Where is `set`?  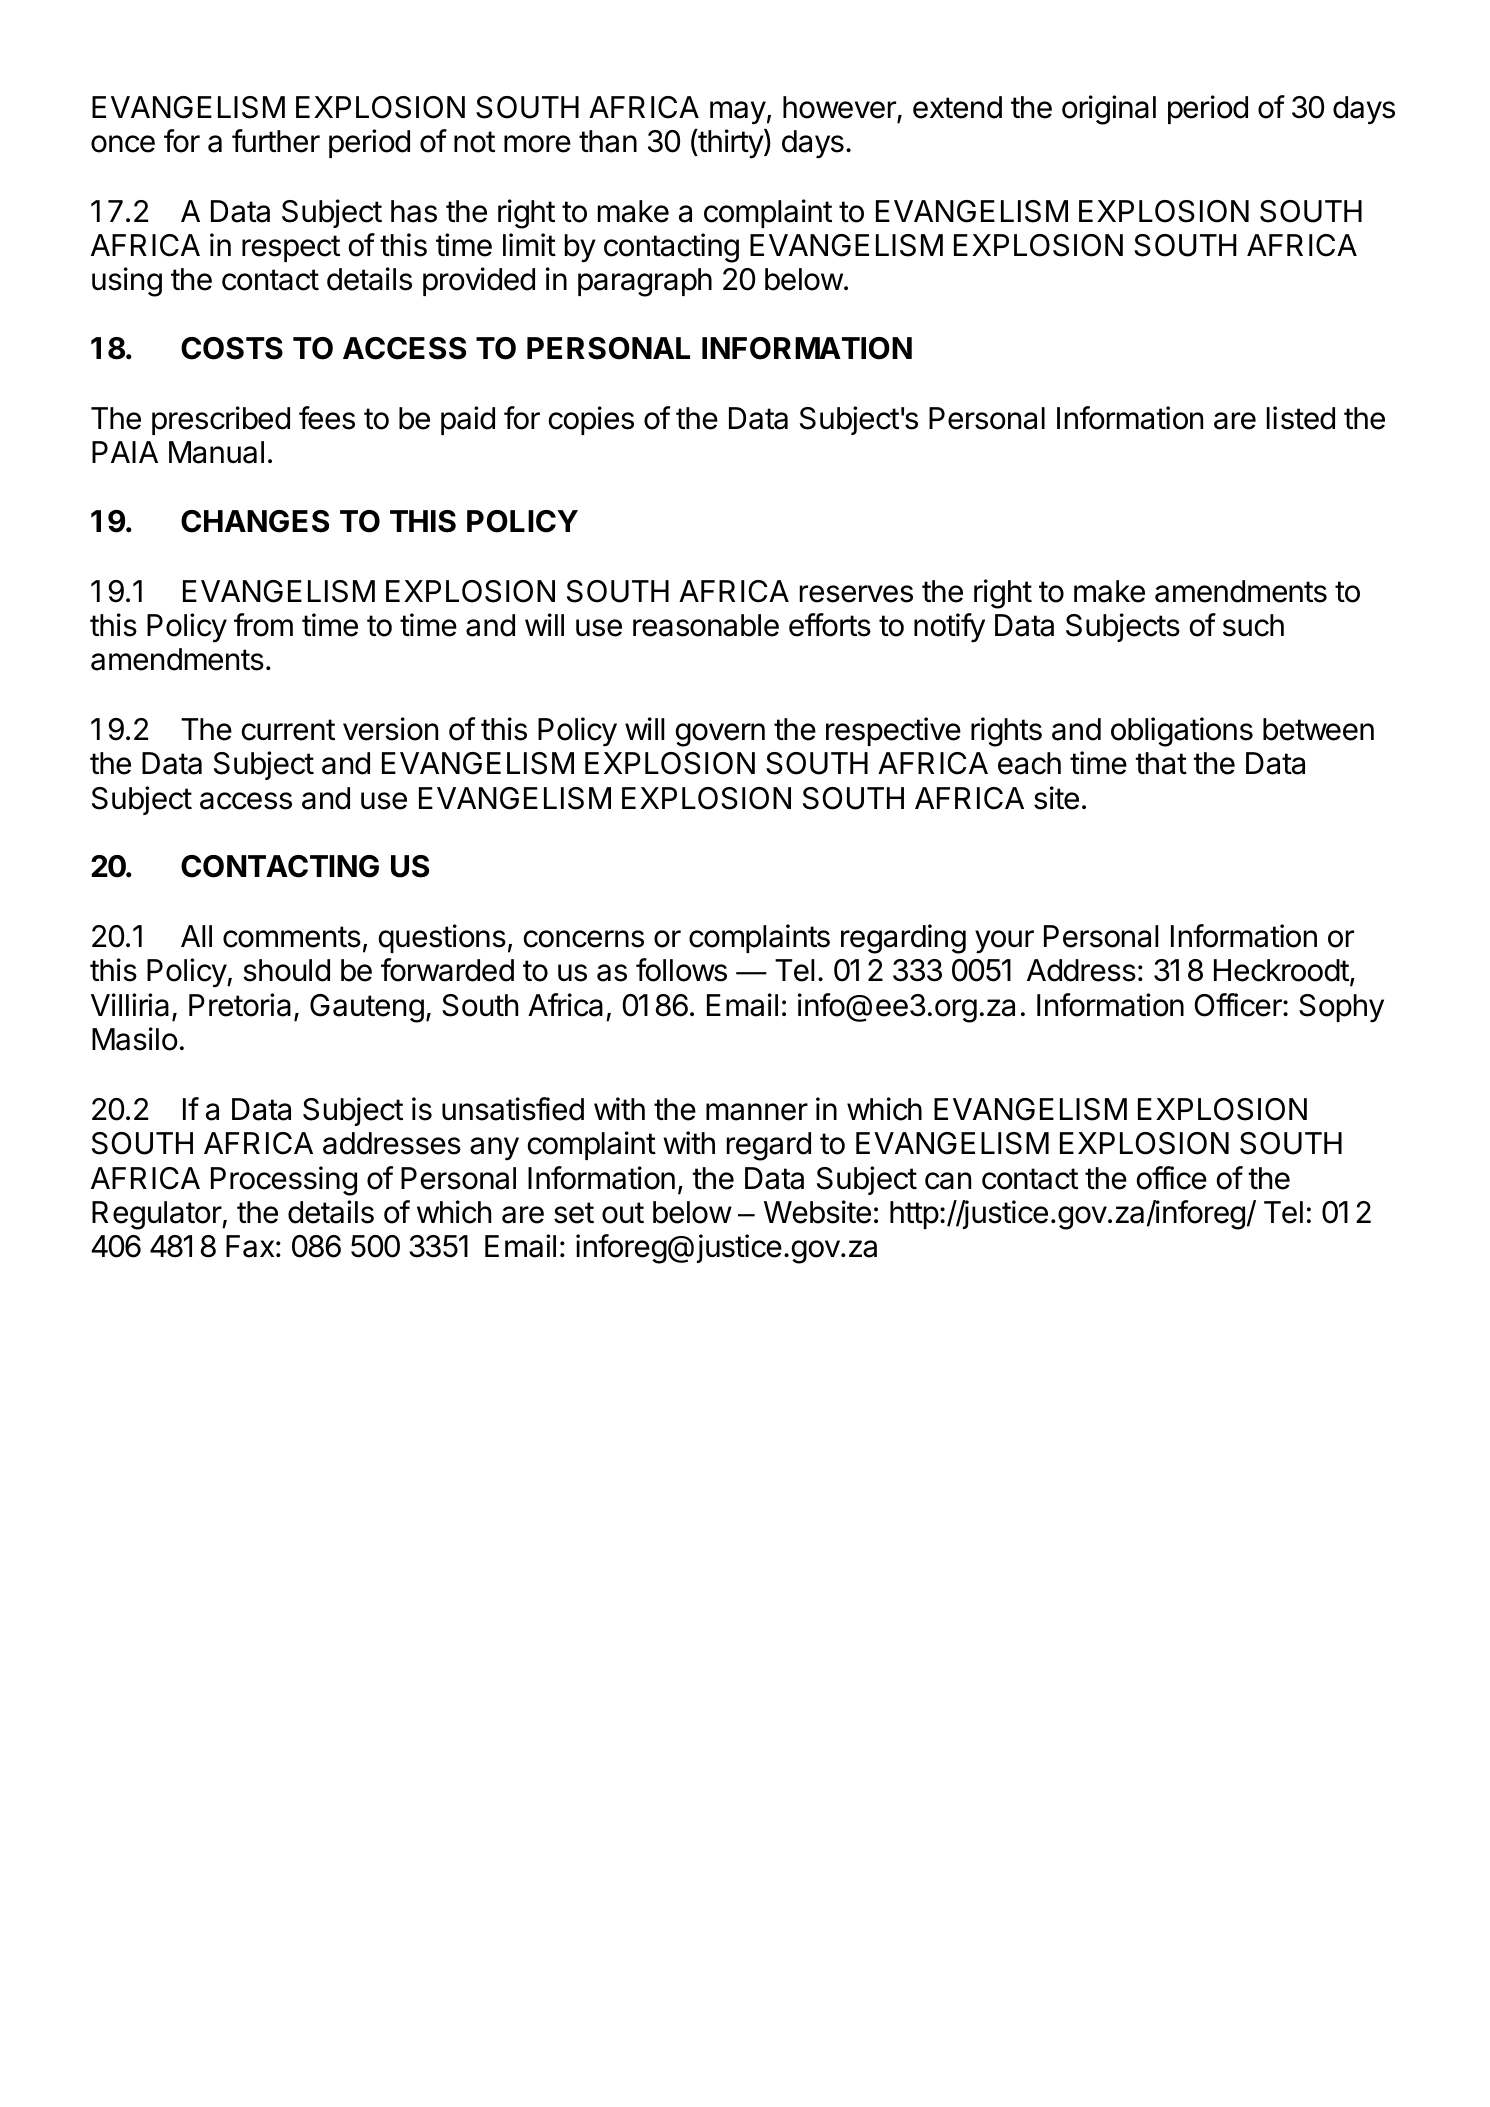 set is located at coordinates (574, 1213).
